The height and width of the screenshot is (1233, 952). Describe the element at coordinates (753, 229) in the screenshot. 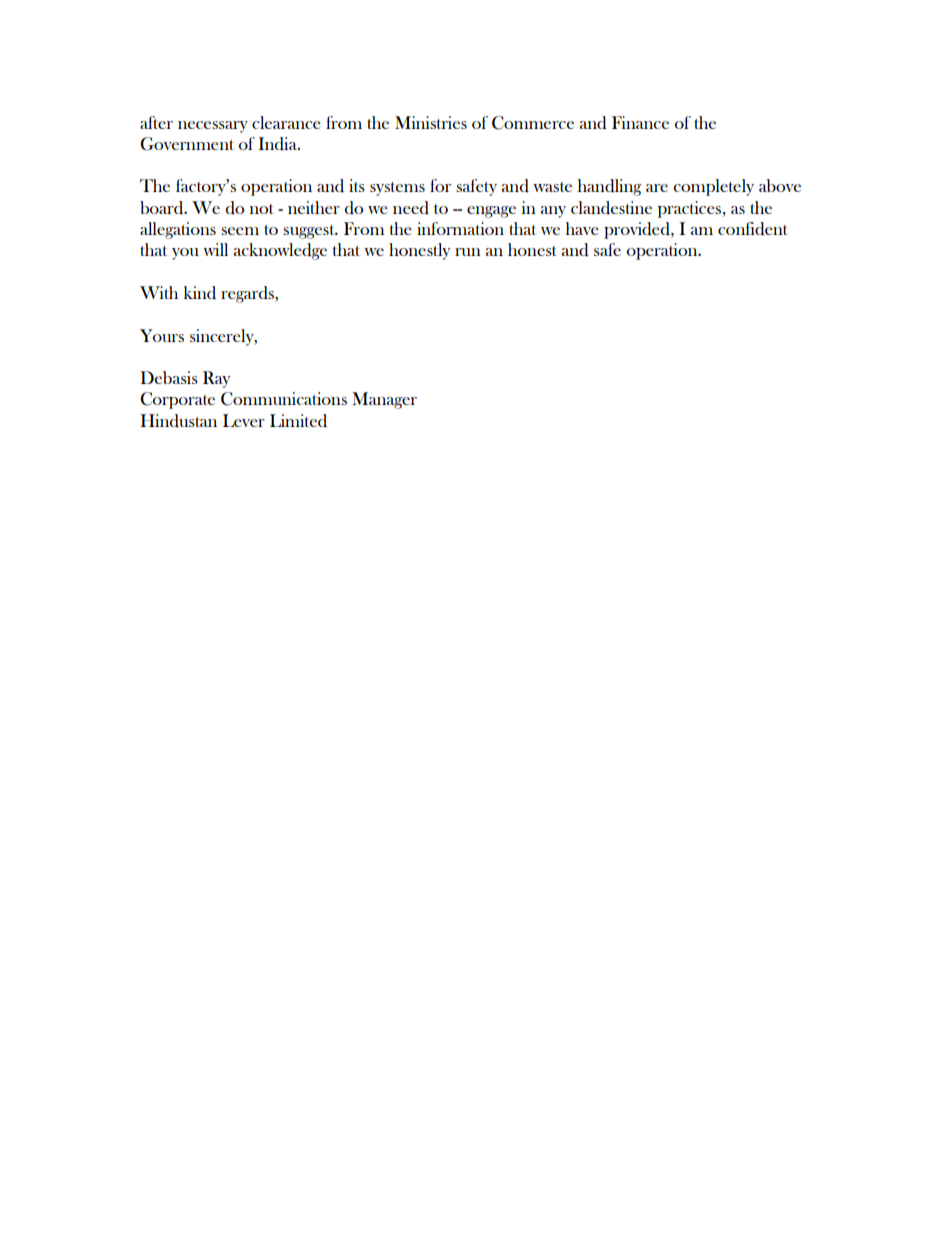

I see `confident` at that location.
